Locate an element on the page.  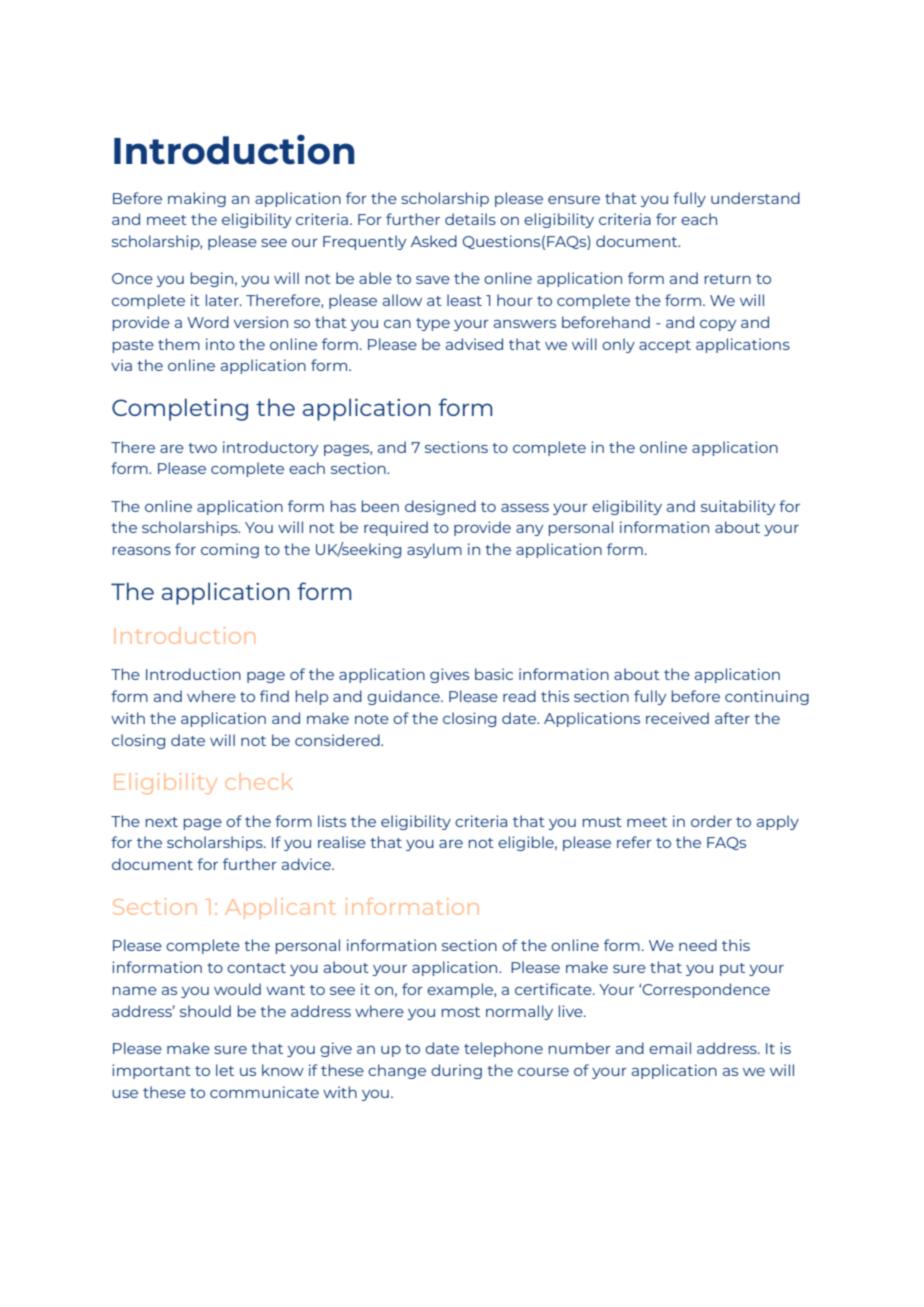
making is located at coordinates (197, 199).
